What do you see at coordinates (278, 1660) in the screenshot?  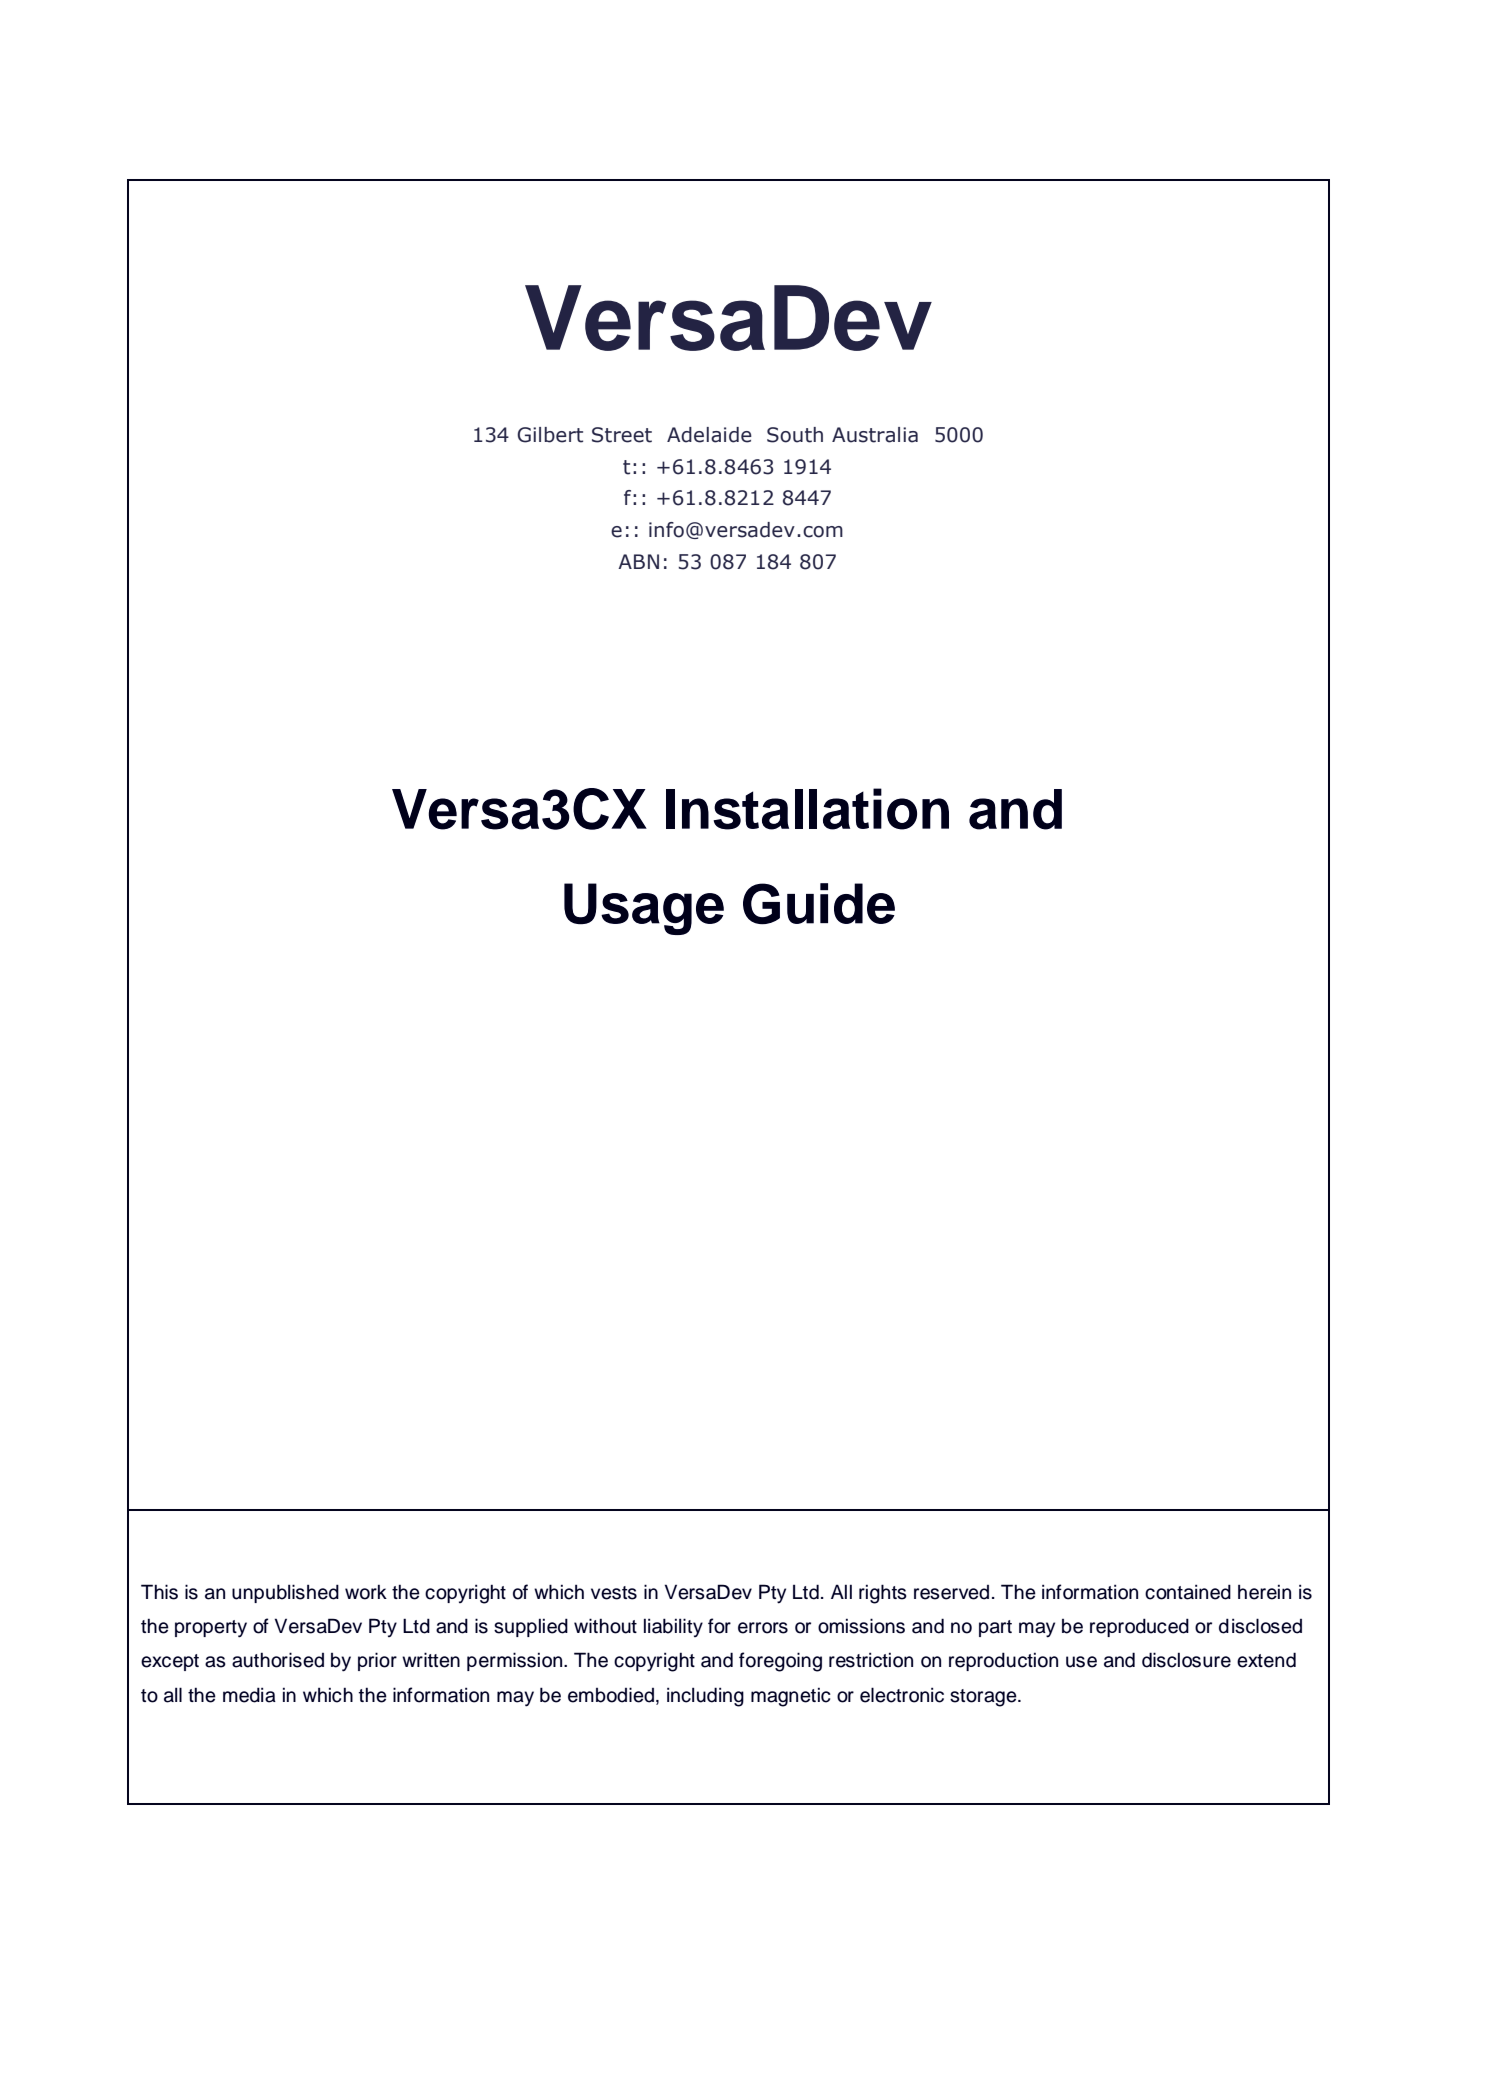 I see `authorised` at bounding box center [278, 1660].
